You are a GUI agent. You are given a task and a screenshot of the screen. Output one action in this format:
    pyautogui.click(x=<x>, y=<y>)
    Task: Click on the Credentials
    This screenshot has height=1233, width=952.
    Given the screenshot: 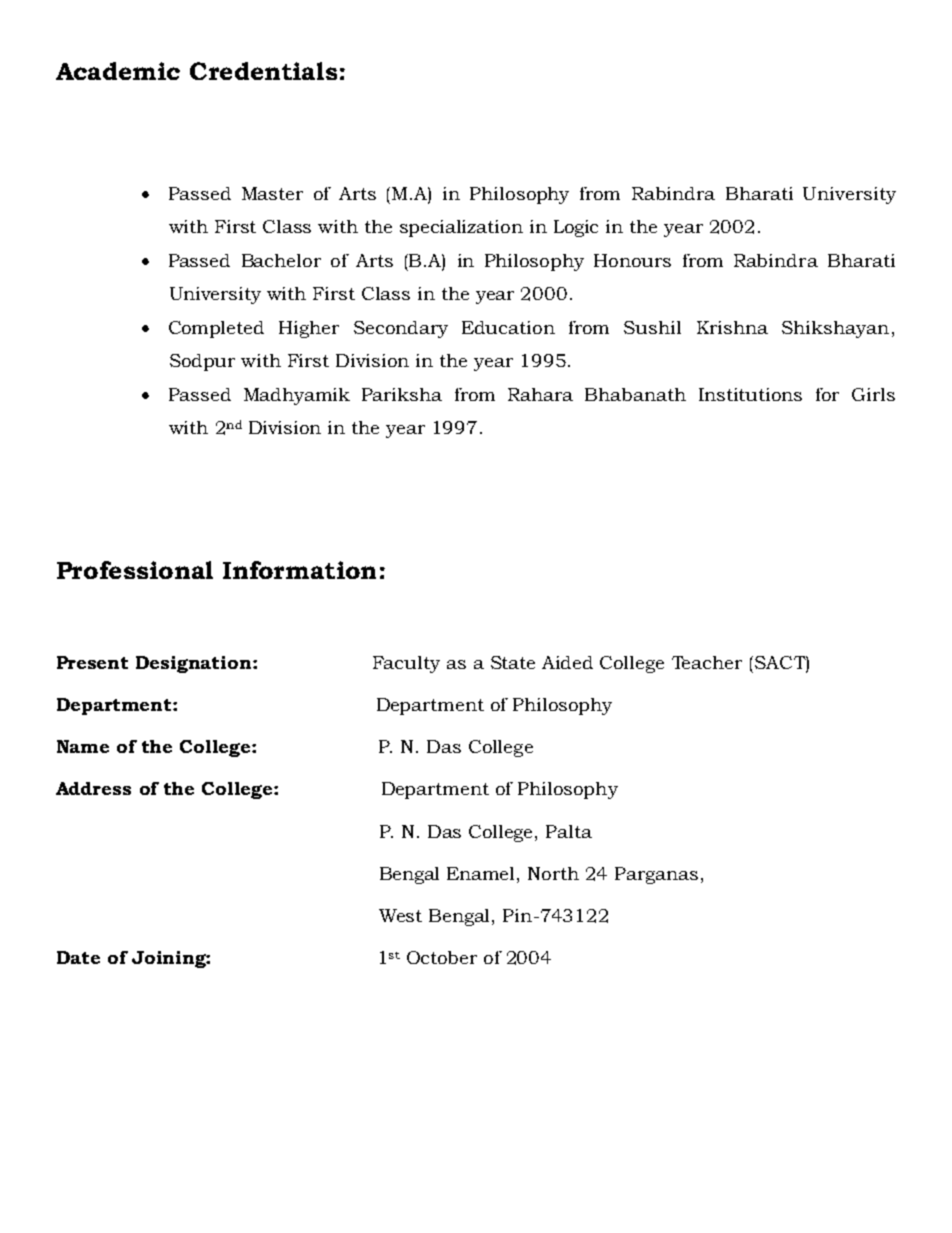 What is the action you would take?
    pyautogui.click(x=263, y=71)
